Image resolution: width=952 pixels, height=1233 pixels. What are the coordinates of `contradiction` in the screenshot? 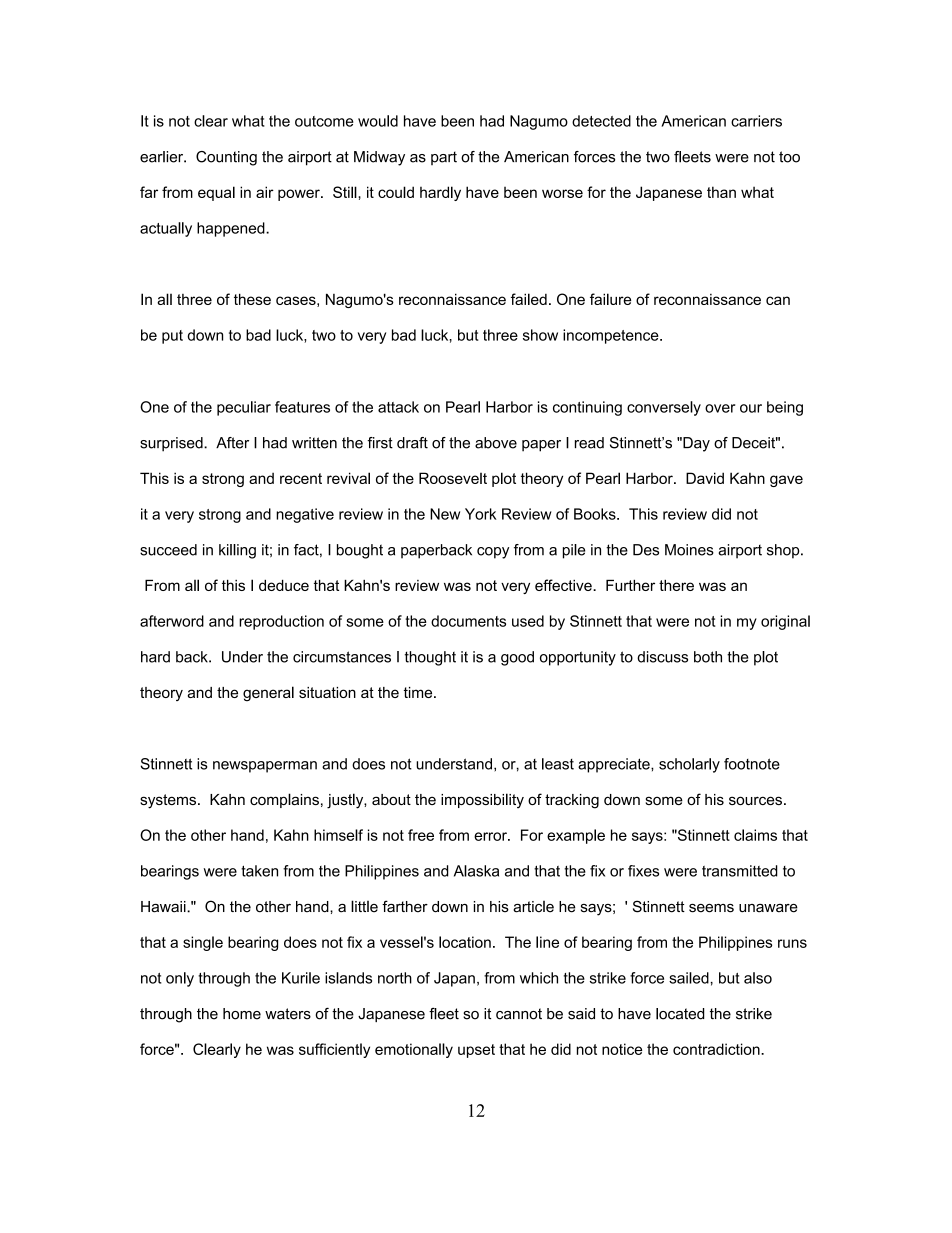 It's located at (717, 1049).
